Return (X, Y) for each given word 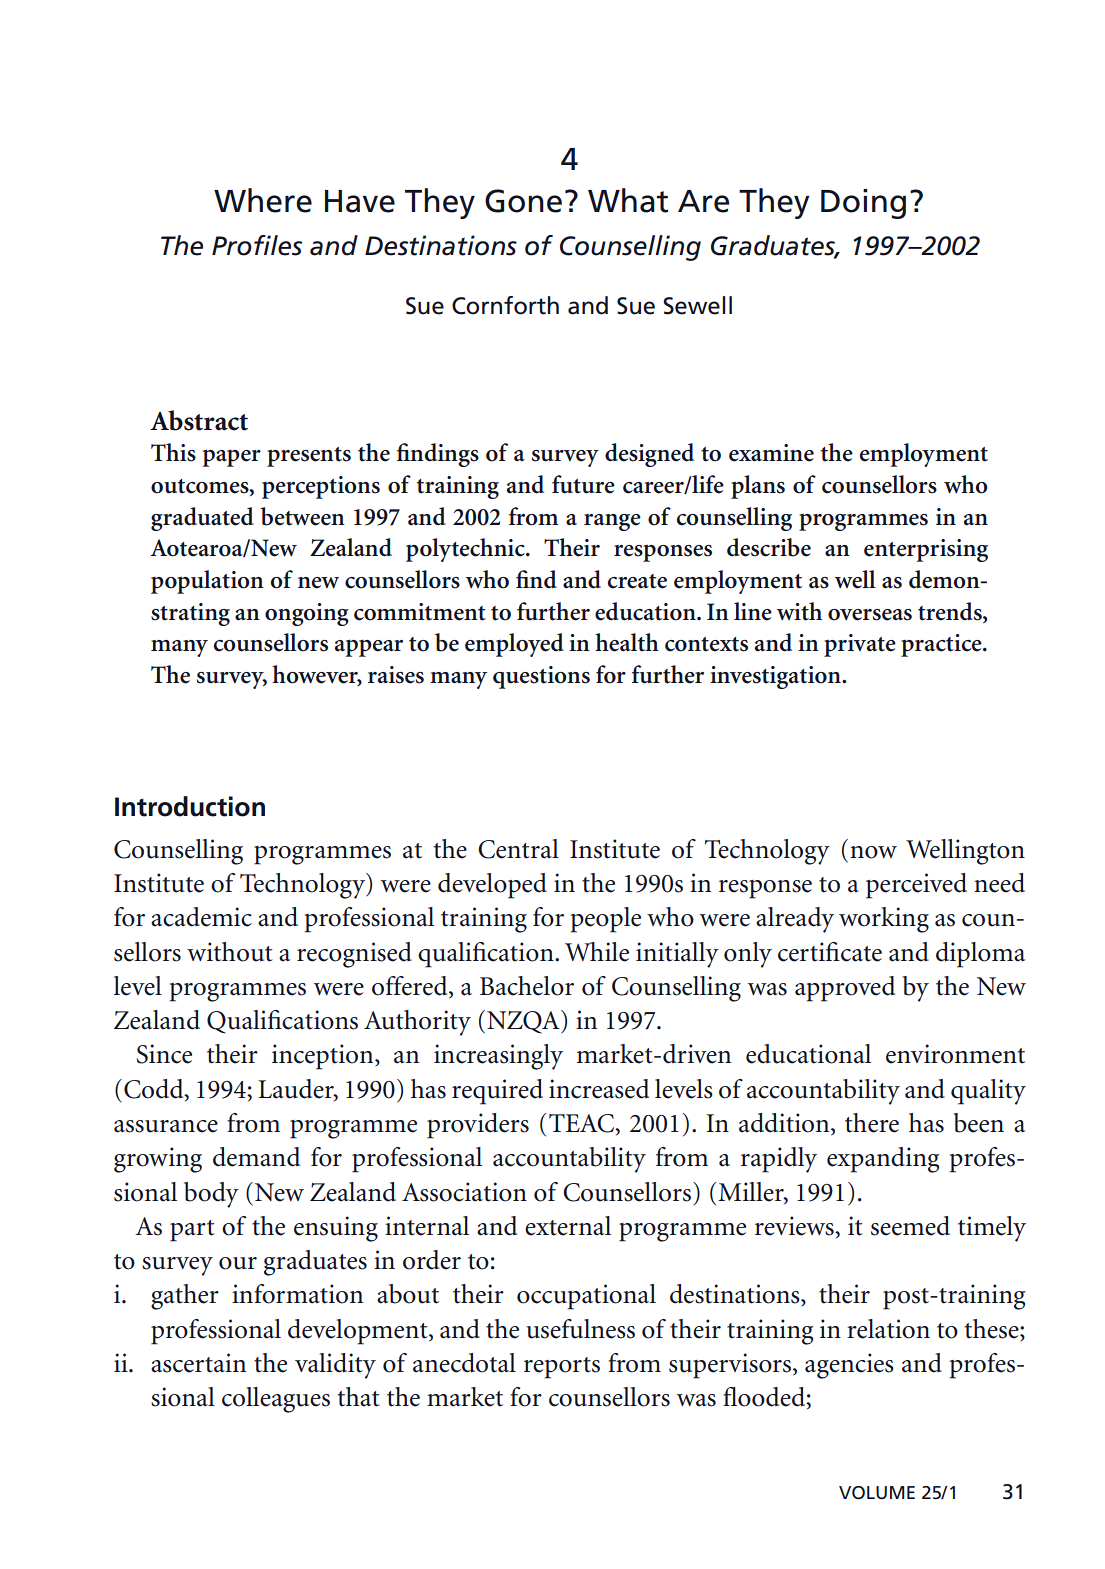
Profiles (257, 245)
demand (256, 1157)
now (873, 852)
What (628, 200)
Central (518, 849)
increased (599, 1089)
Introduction (190, 806)
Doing (863, 204)
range (612, 522)
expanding (883, 1160)
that (359, 1397)
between (302, 516)
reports (562, 1368)
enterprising (926, 550)
